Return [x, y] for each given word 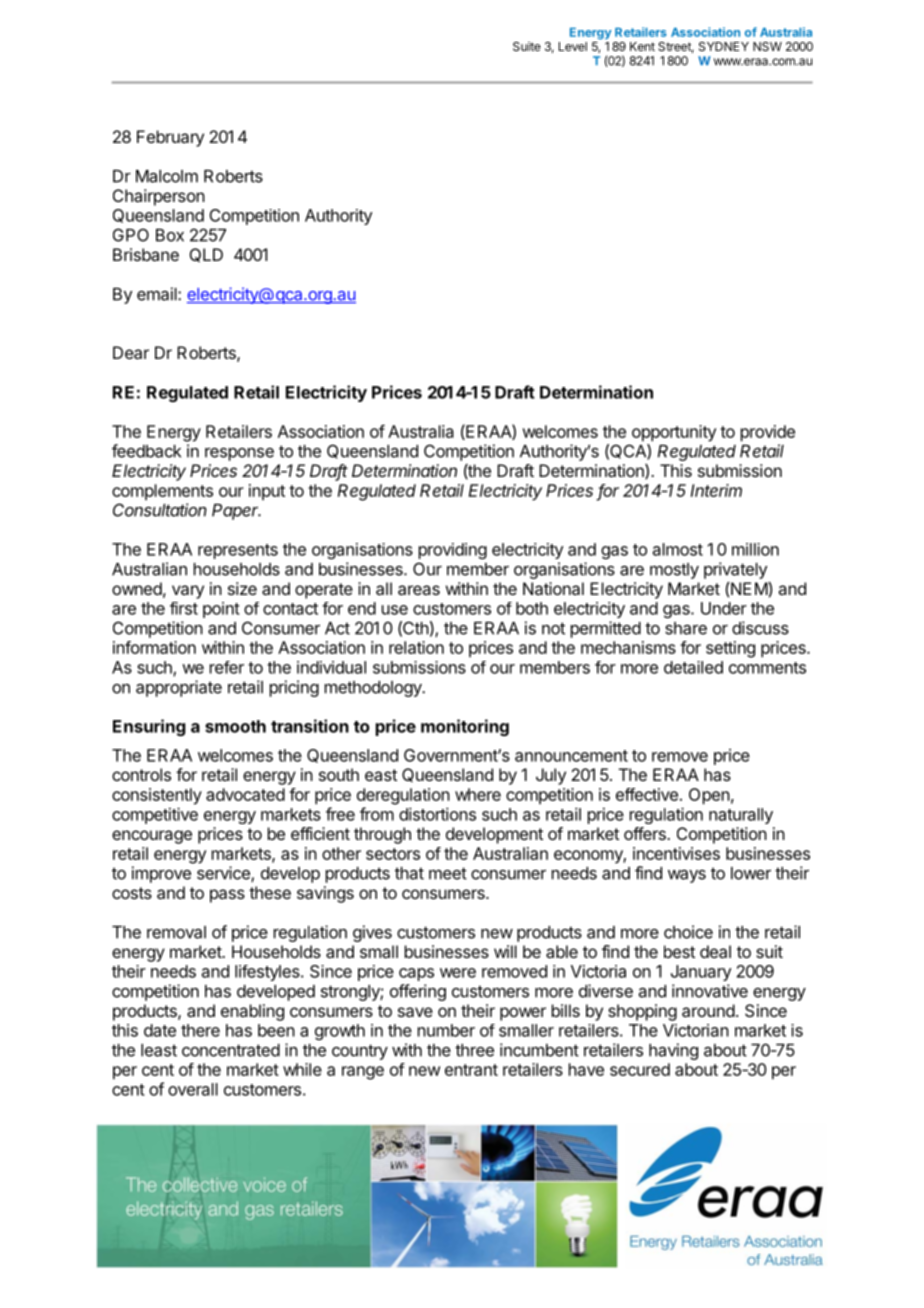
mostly [674, 571]
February [170, 138]
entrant [471, 1070]
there [200, 1030]
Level [573, 46]
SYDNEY [724, 46]
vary [188, 592]
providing [453, 551]
